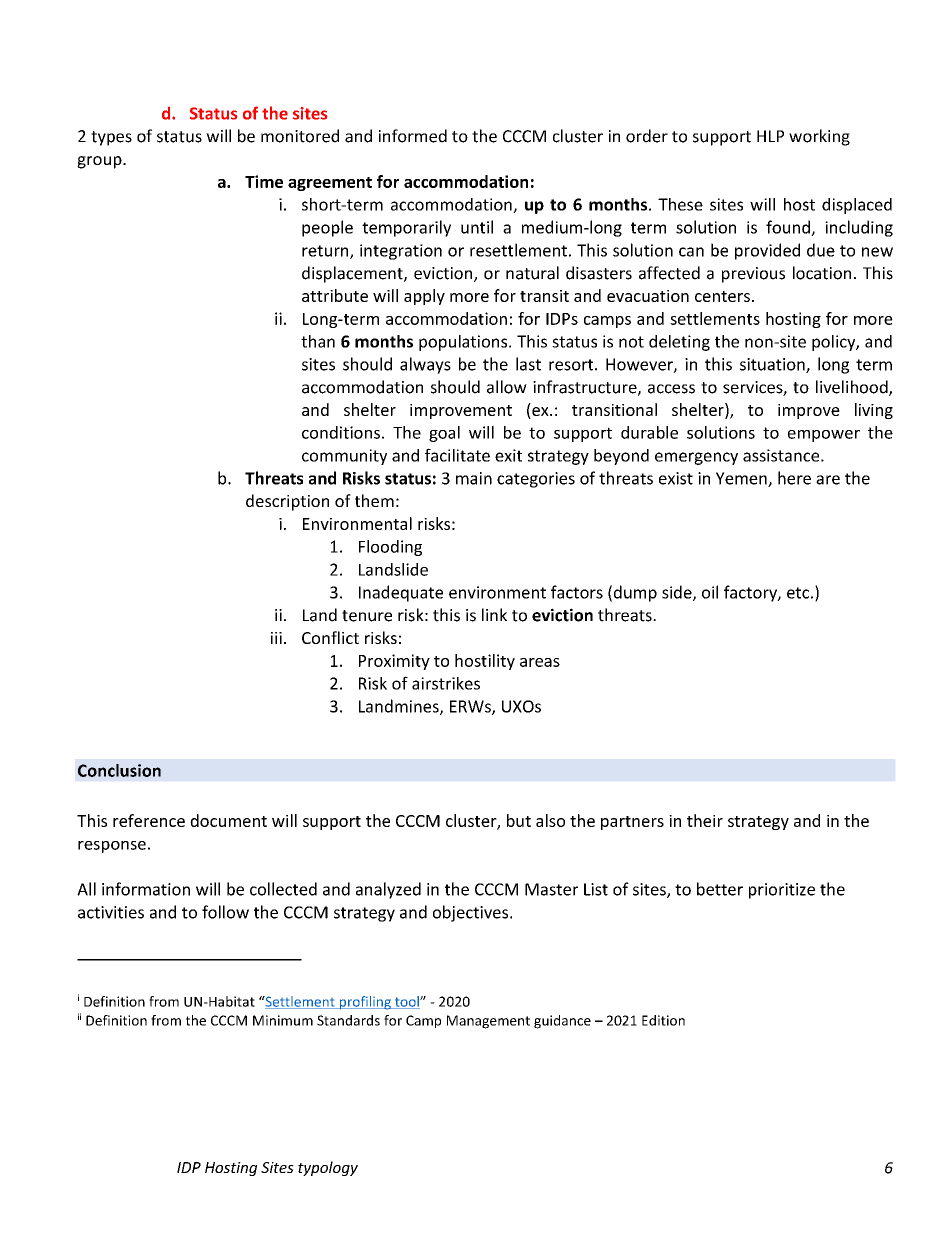 The height and width of the screenshot is (1233, 952). Describe the element at coordinates (540, 662) in the screenshot. I see `areas` at that location.
